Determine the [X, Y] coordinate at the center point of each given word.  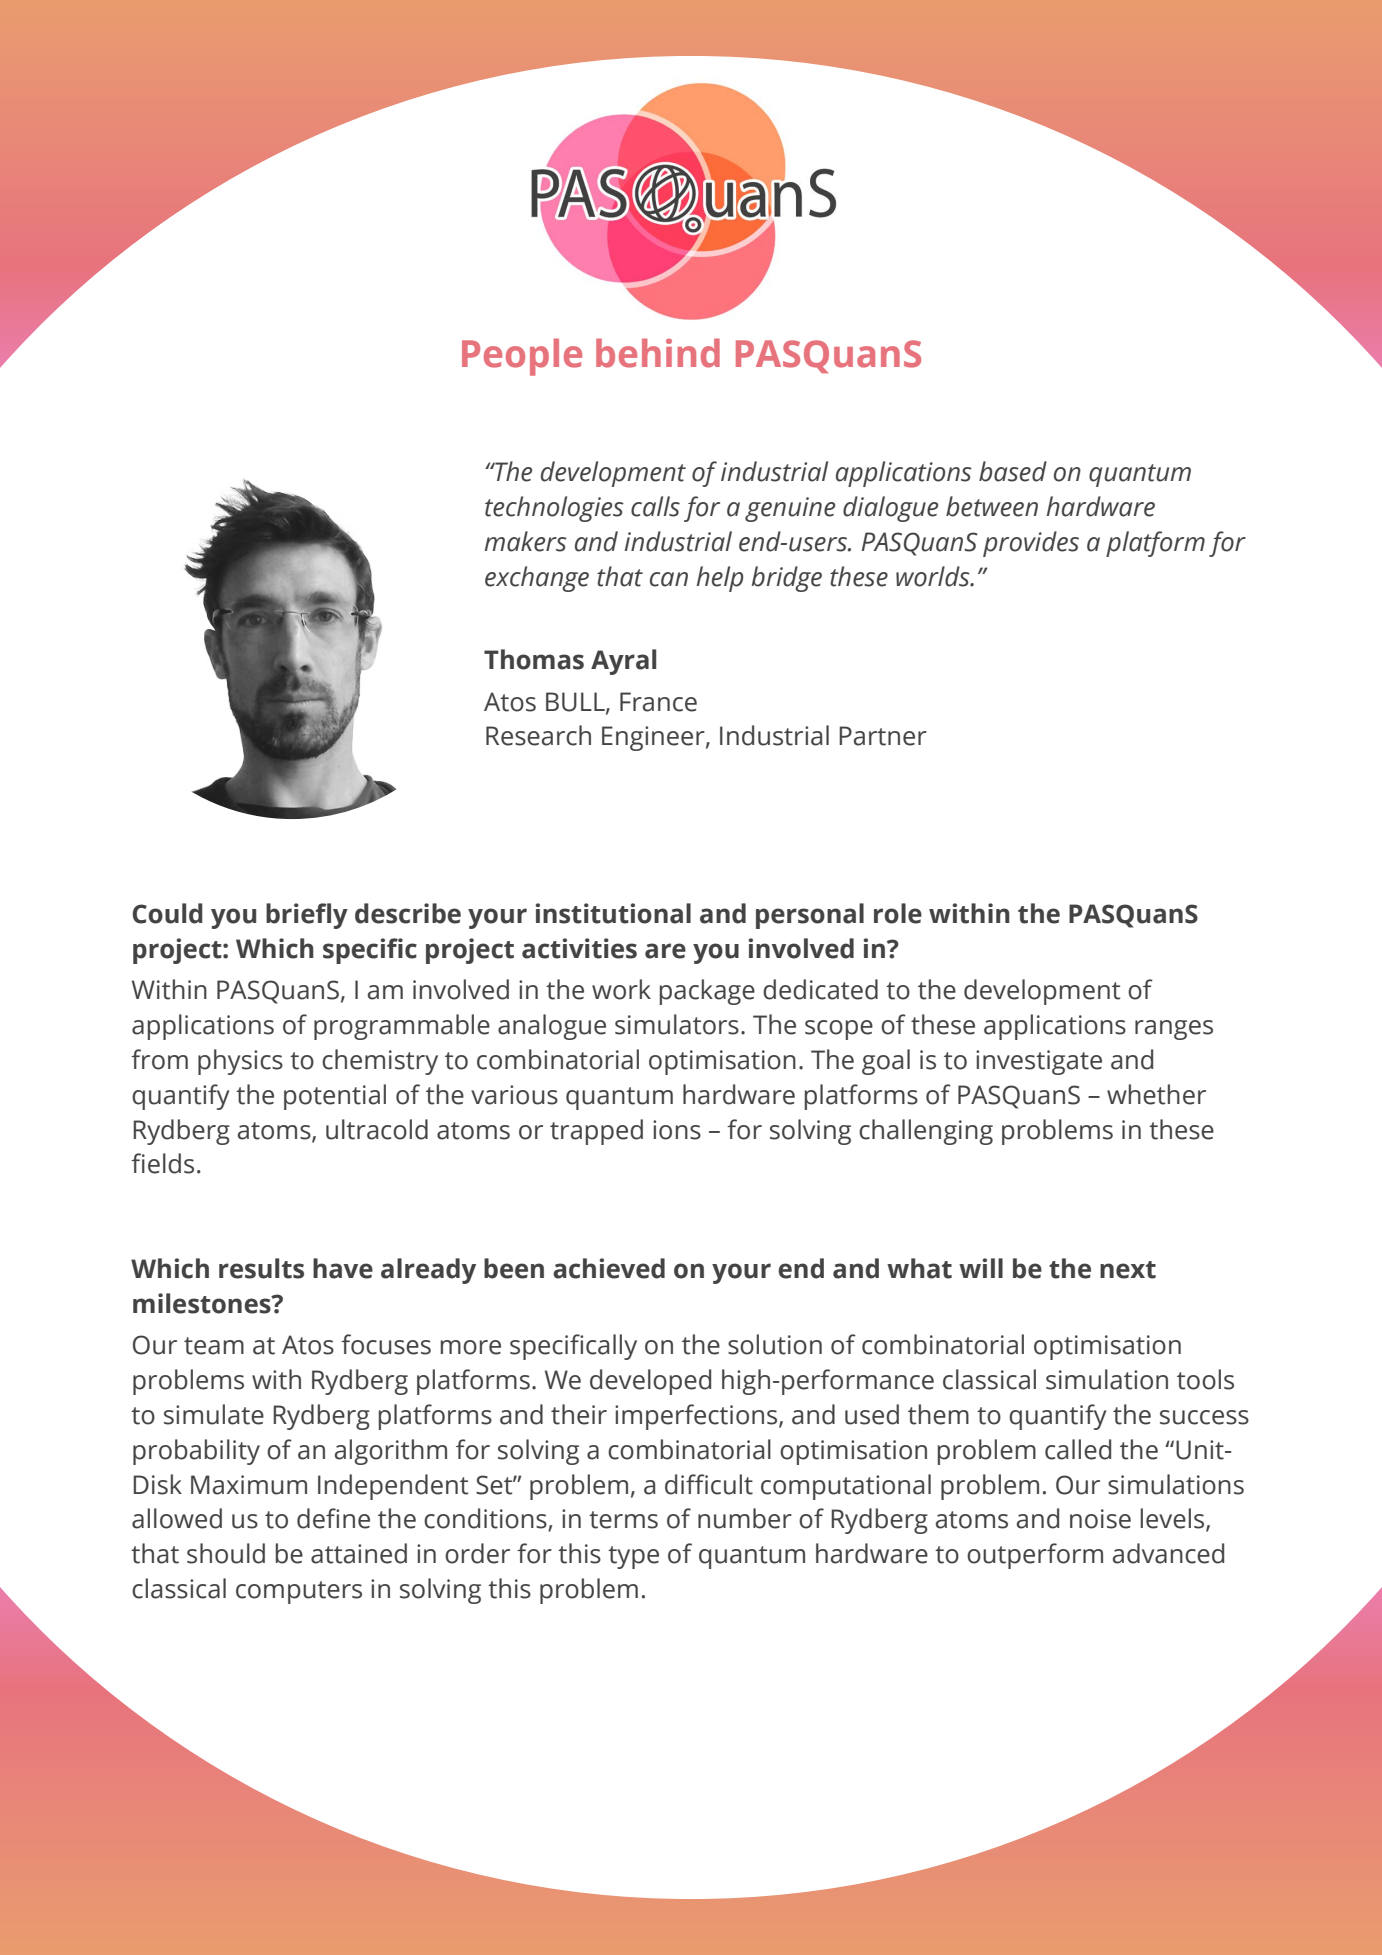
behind [658, 353]
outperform [1035, 1556]
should [226, 1553]
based [1013, 471]
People [522, 357]
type [633, 1557]
